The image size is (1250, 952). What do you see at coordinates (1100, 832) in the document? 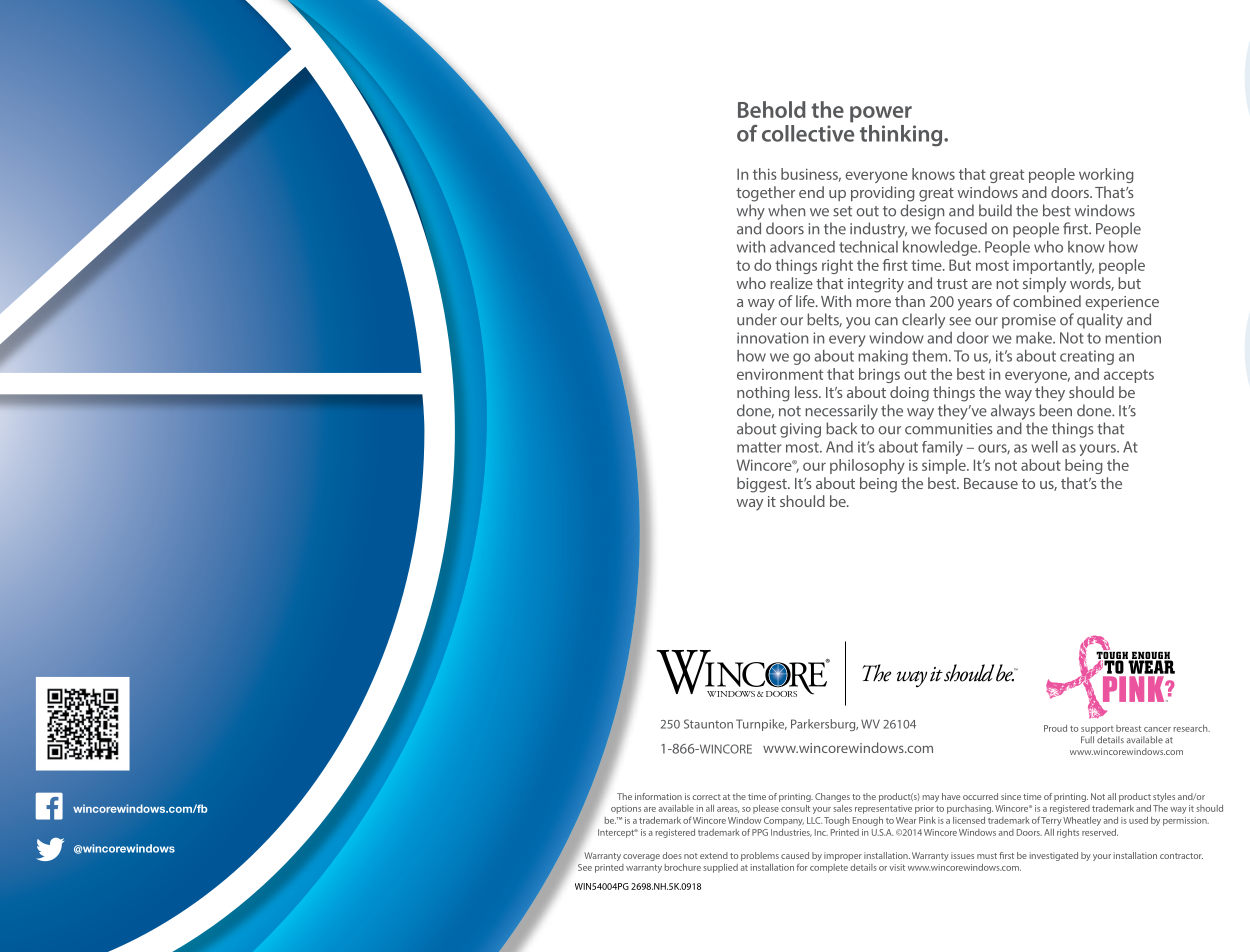
I see `reserved` at bounding box center [1100, 832].
